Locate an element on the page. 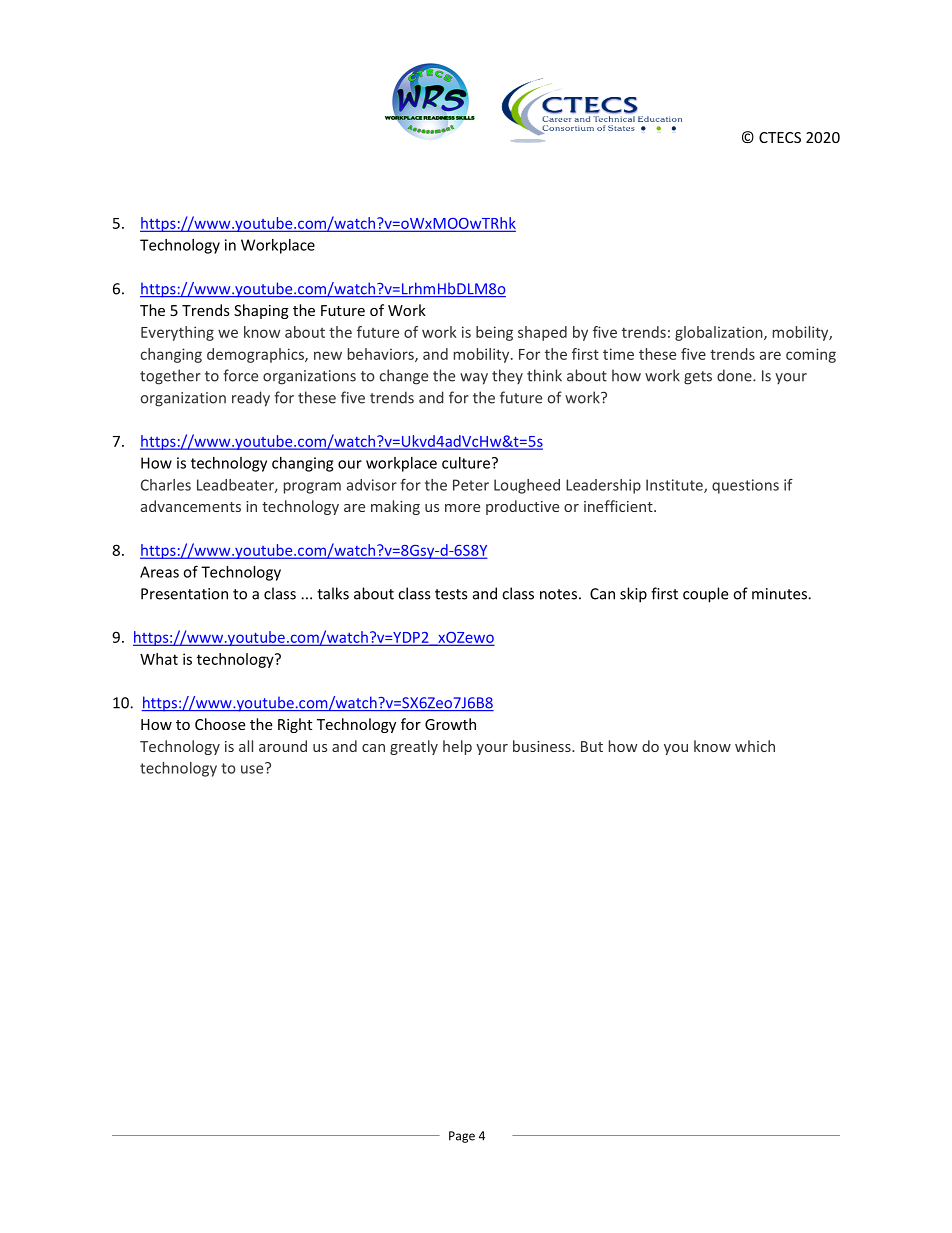 The image size is (952, 1233). Choose is located at coordinates (220, 724).
